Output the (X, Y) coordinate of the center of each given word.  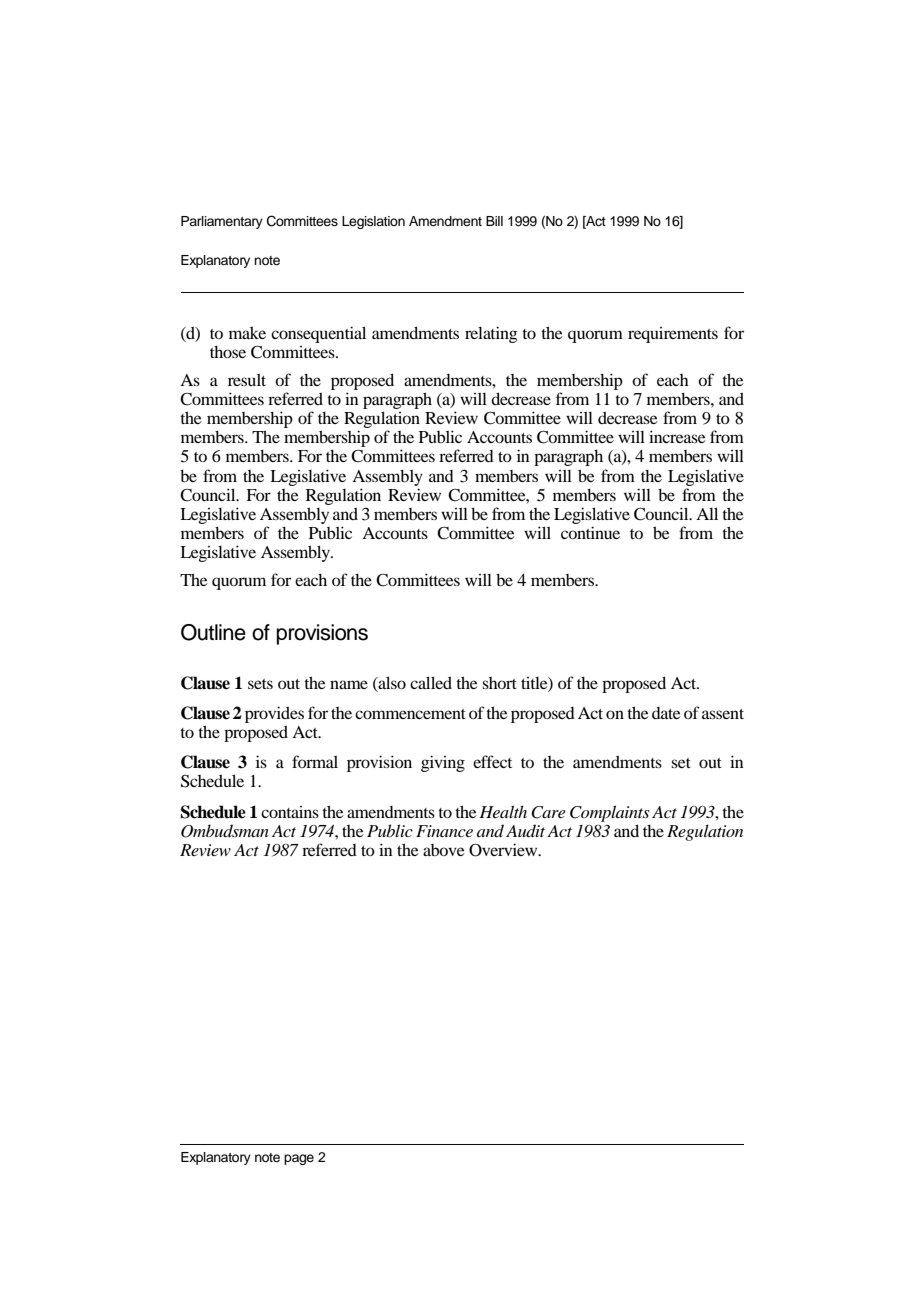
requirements (673, 335)
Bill (494, 221)
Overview (504, 850)
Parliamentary (222, 222)
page (299, 1159)
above (444, 850)
